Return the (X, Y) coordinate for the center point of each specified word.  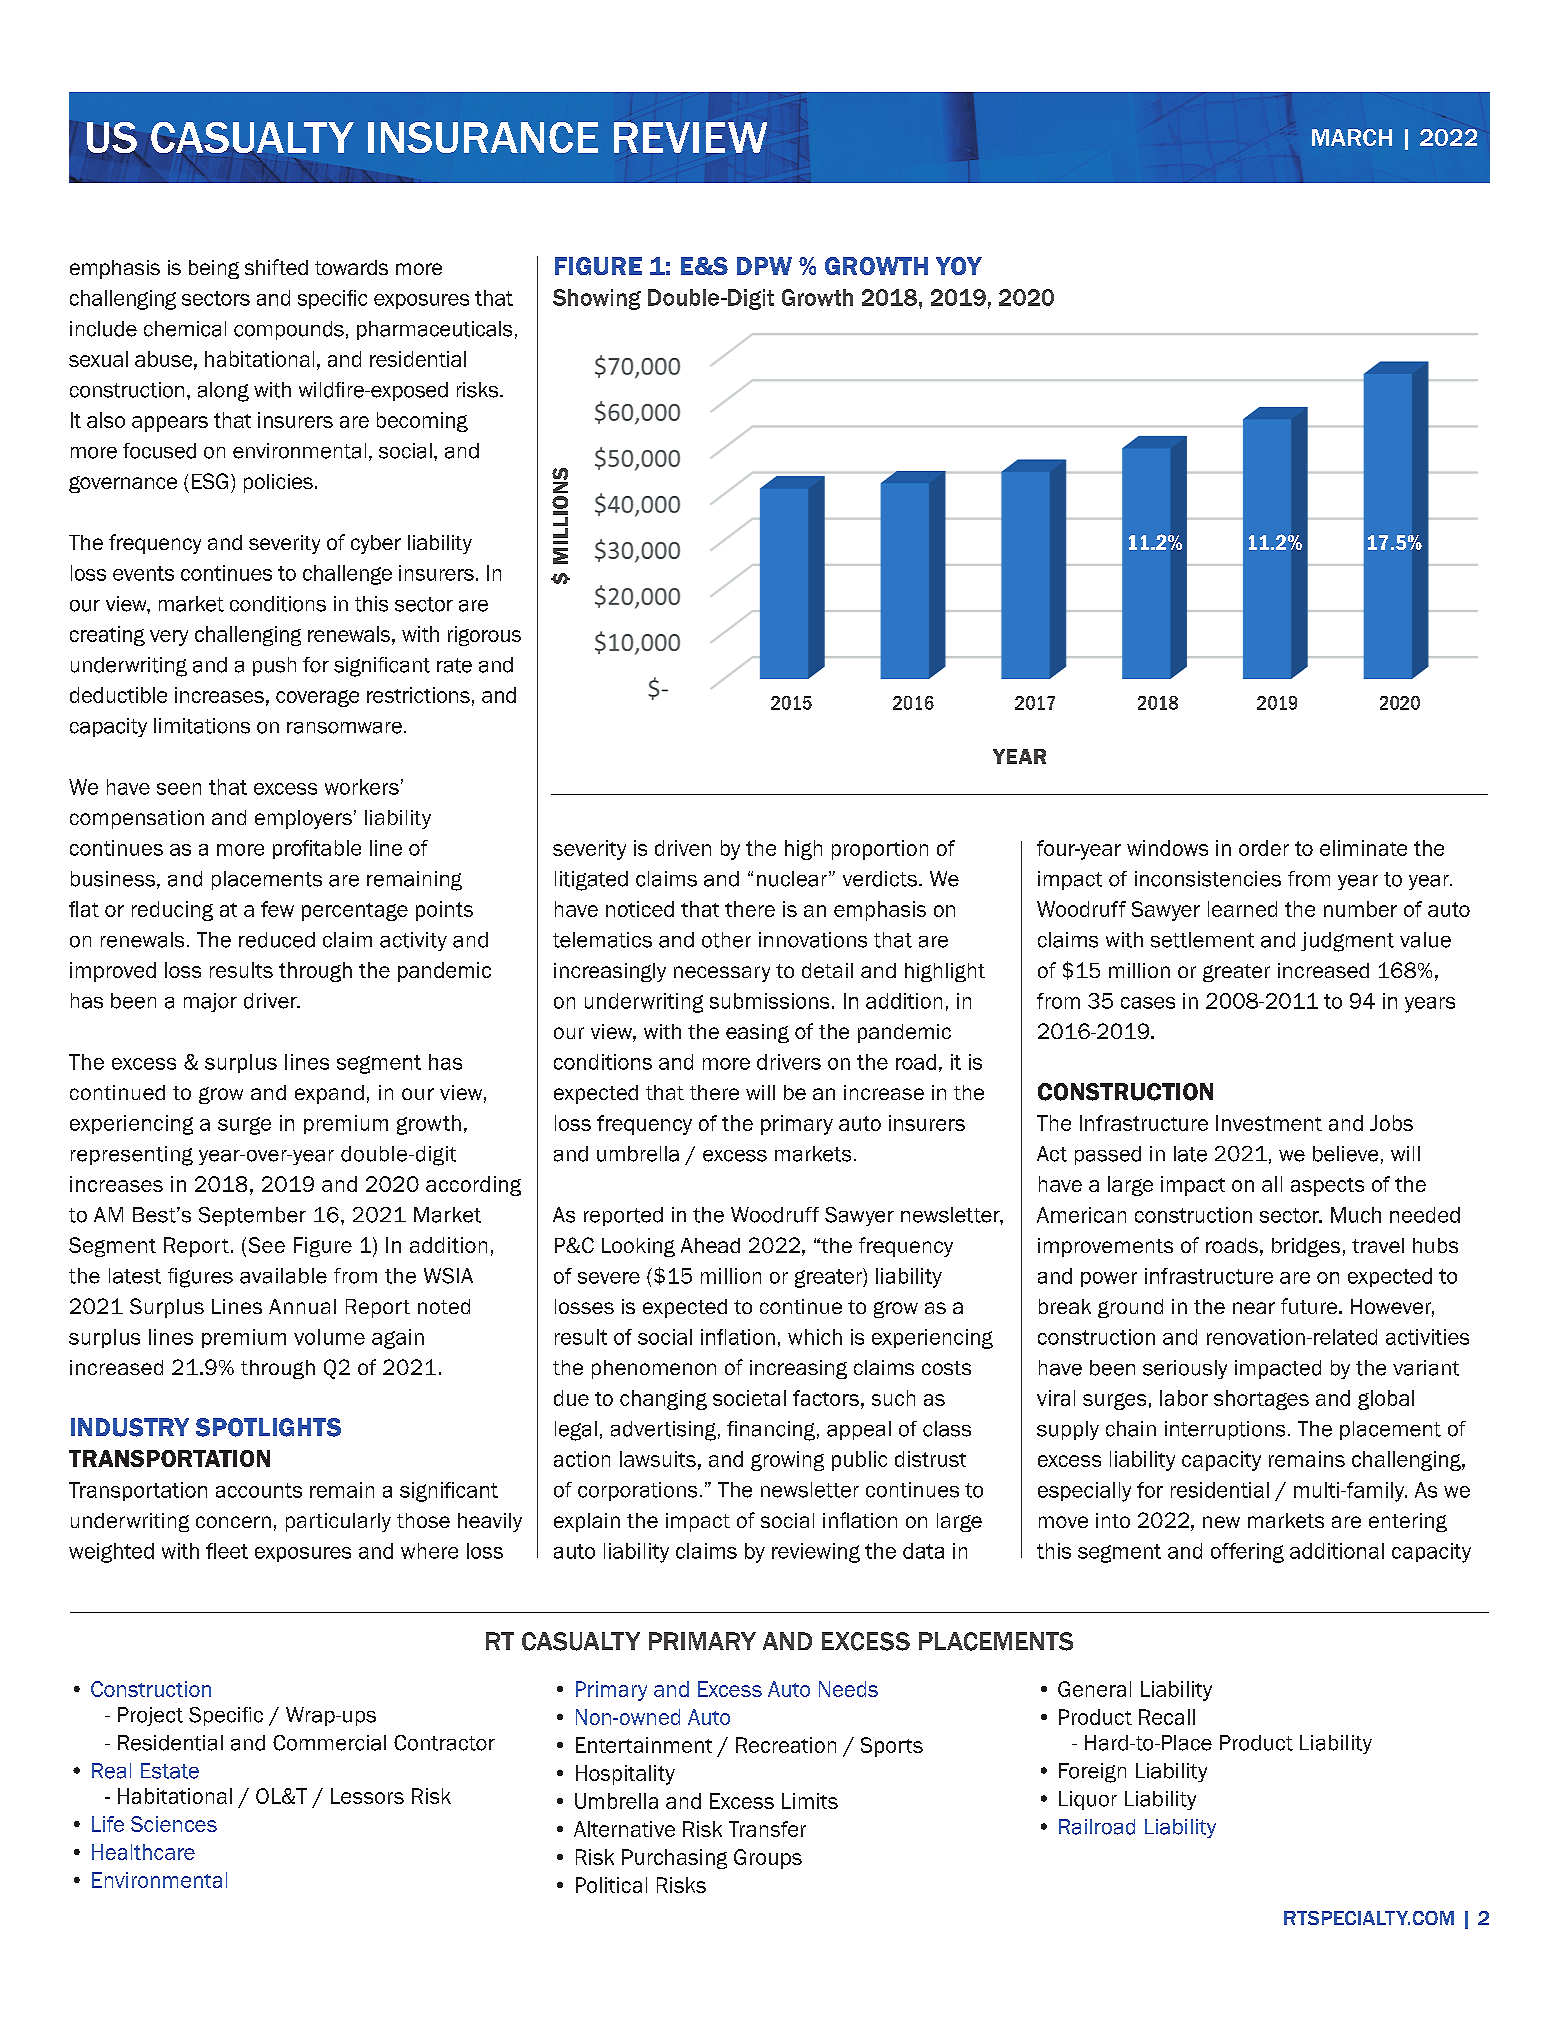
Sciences (174, 1824)
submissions (769, 1001)
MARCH (1352, 137)
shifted (276, 267)
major (210, 1002)
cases (1148, 1003)
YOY (959, 266)
